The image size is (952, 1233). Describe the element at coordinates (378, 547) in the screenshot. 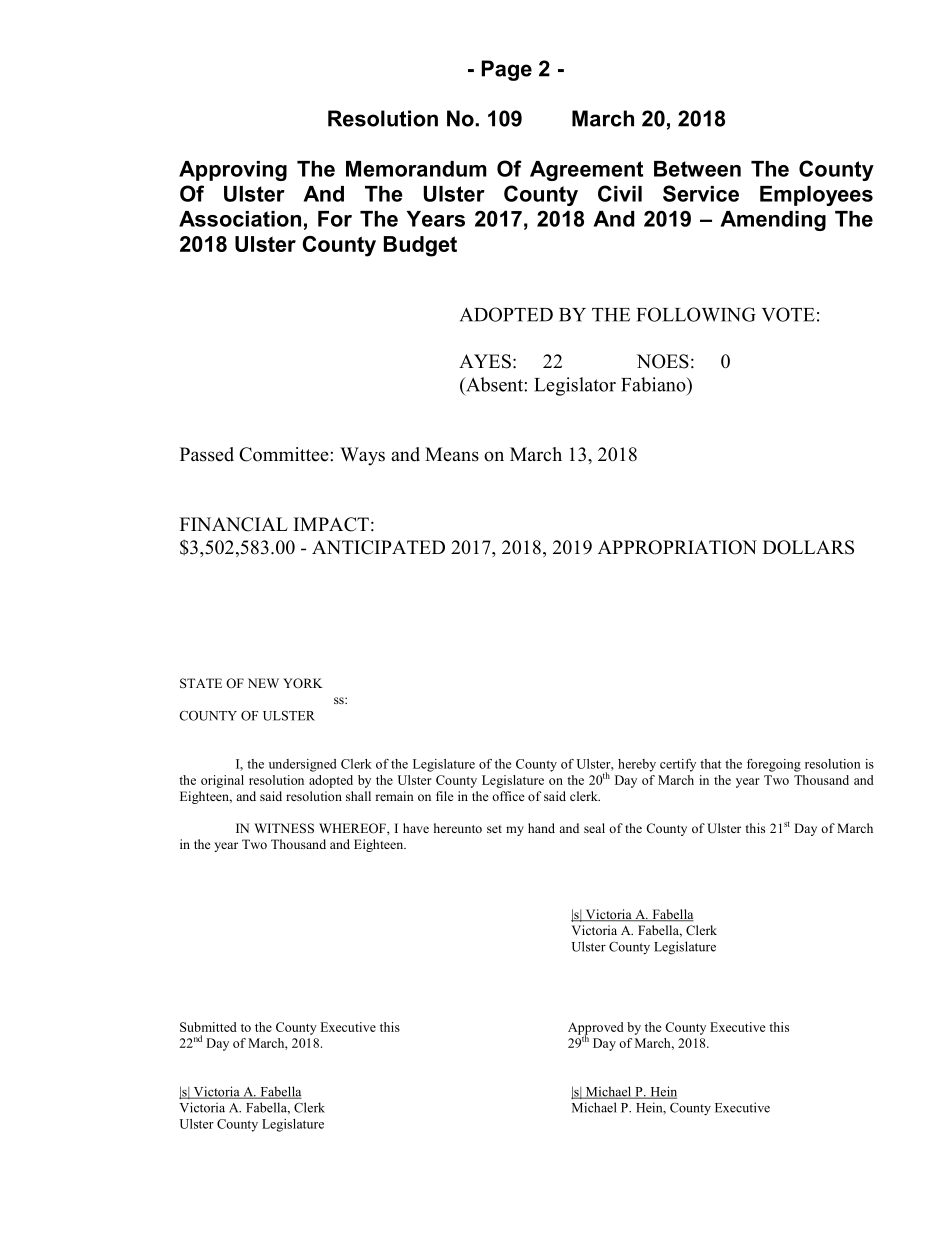

I see `ANTICIPATED` at that location.
